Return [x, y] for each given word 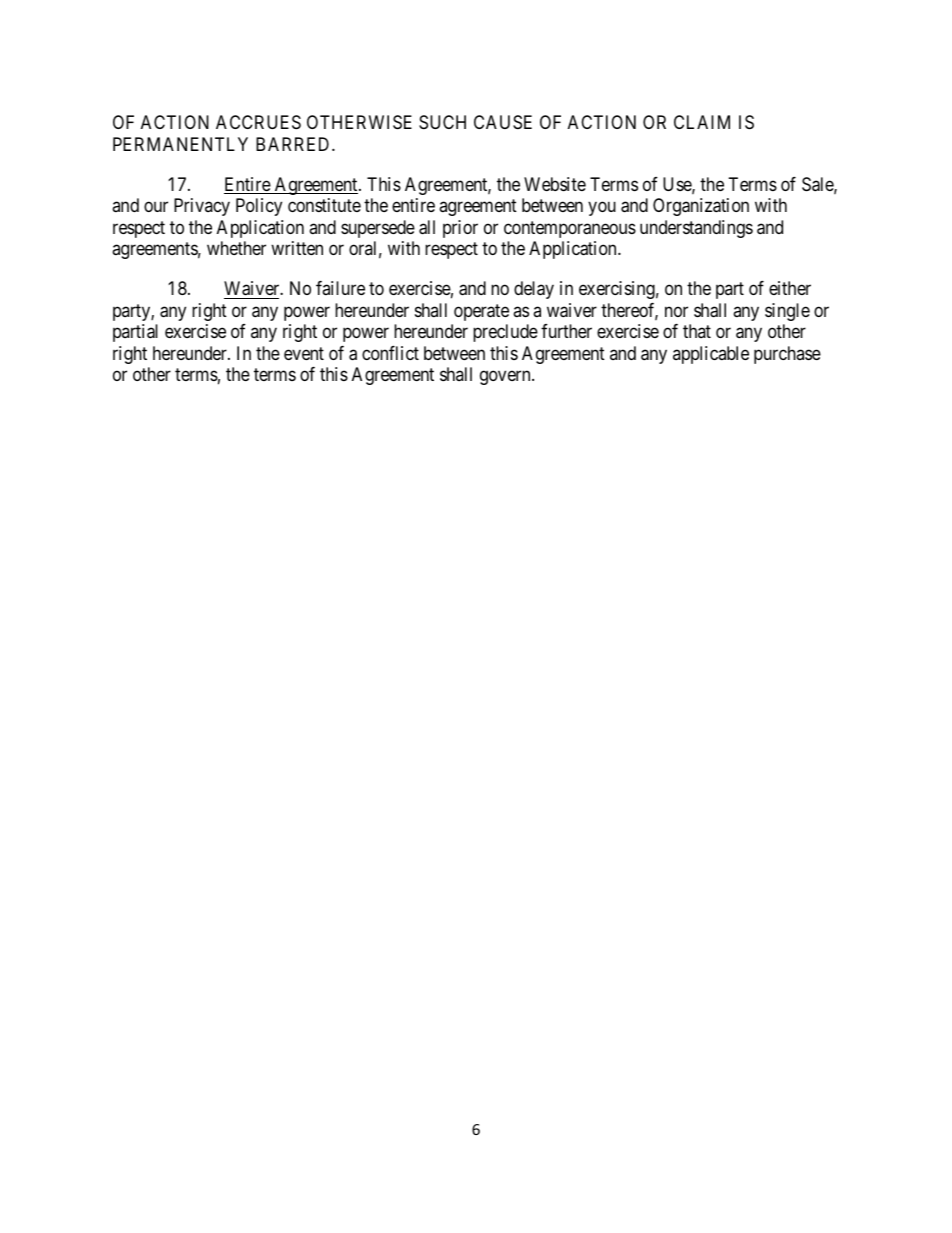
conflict [390, 353]
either [790, 288]
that [697, 331]
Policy [259, 207]
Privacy [202, 207]
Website [555, 184]
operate [481, 312]
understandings [696, 229]
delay [534, 290]
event [304, 353]
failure [340, 288]
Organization [701, 207]
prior [460, 229]
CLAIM [702, 122]
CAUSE [503, 122]
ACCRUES [258, 122]
